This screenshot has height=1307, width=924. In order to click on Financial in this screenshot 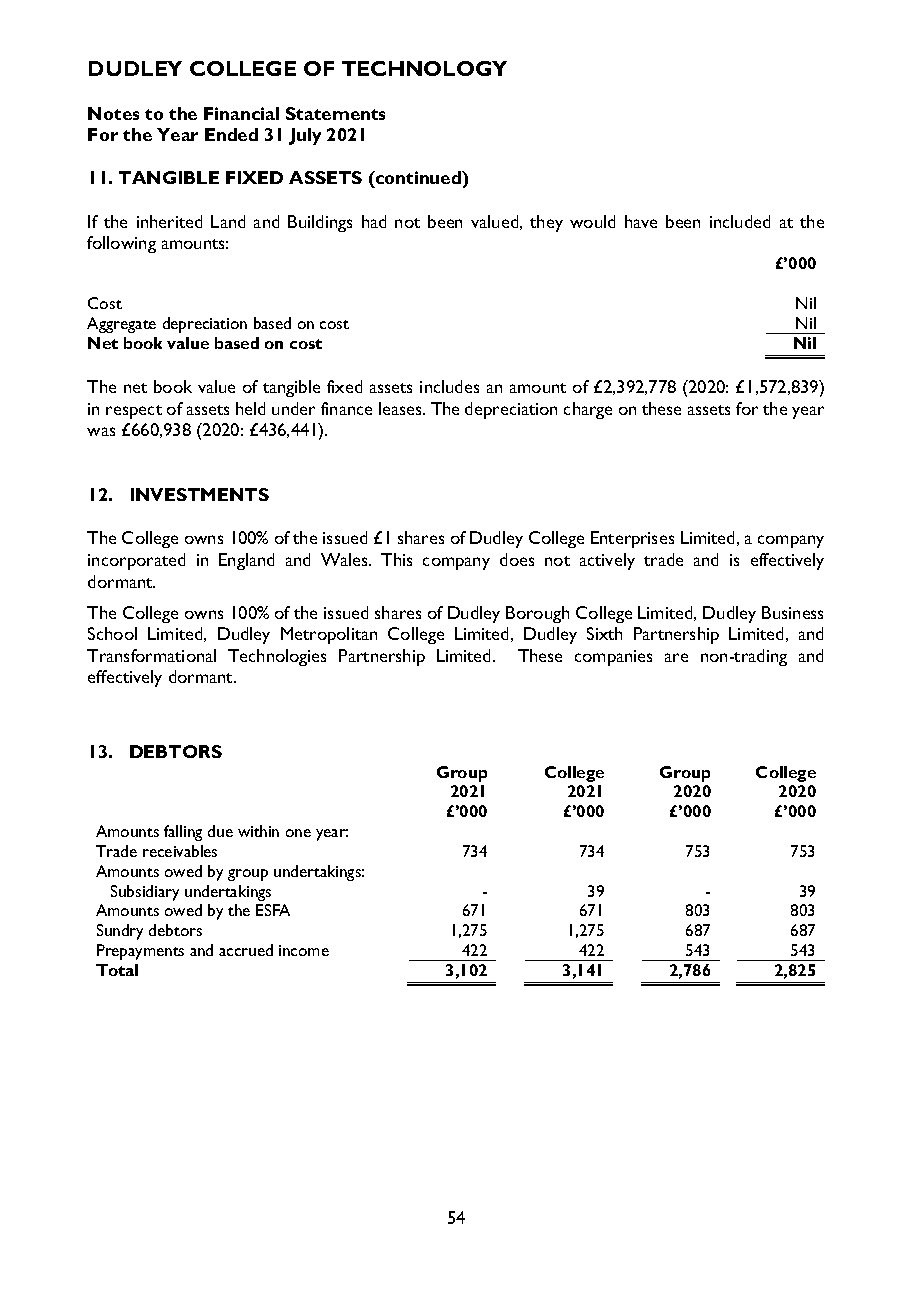, I will do `click(241, 113)`.
